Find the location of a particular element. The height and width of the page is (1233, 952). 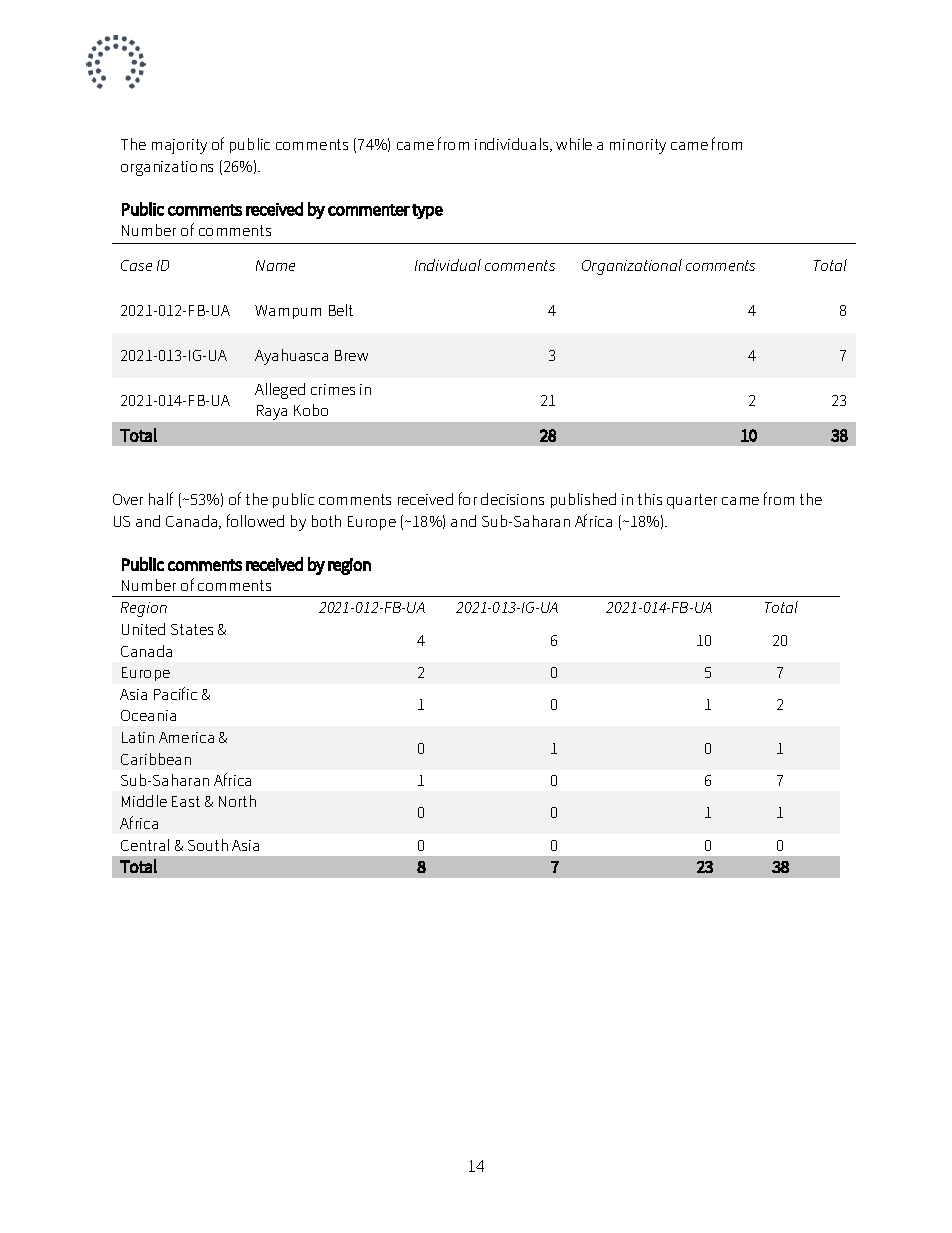

organizations is located at coordinates (167, 168).
